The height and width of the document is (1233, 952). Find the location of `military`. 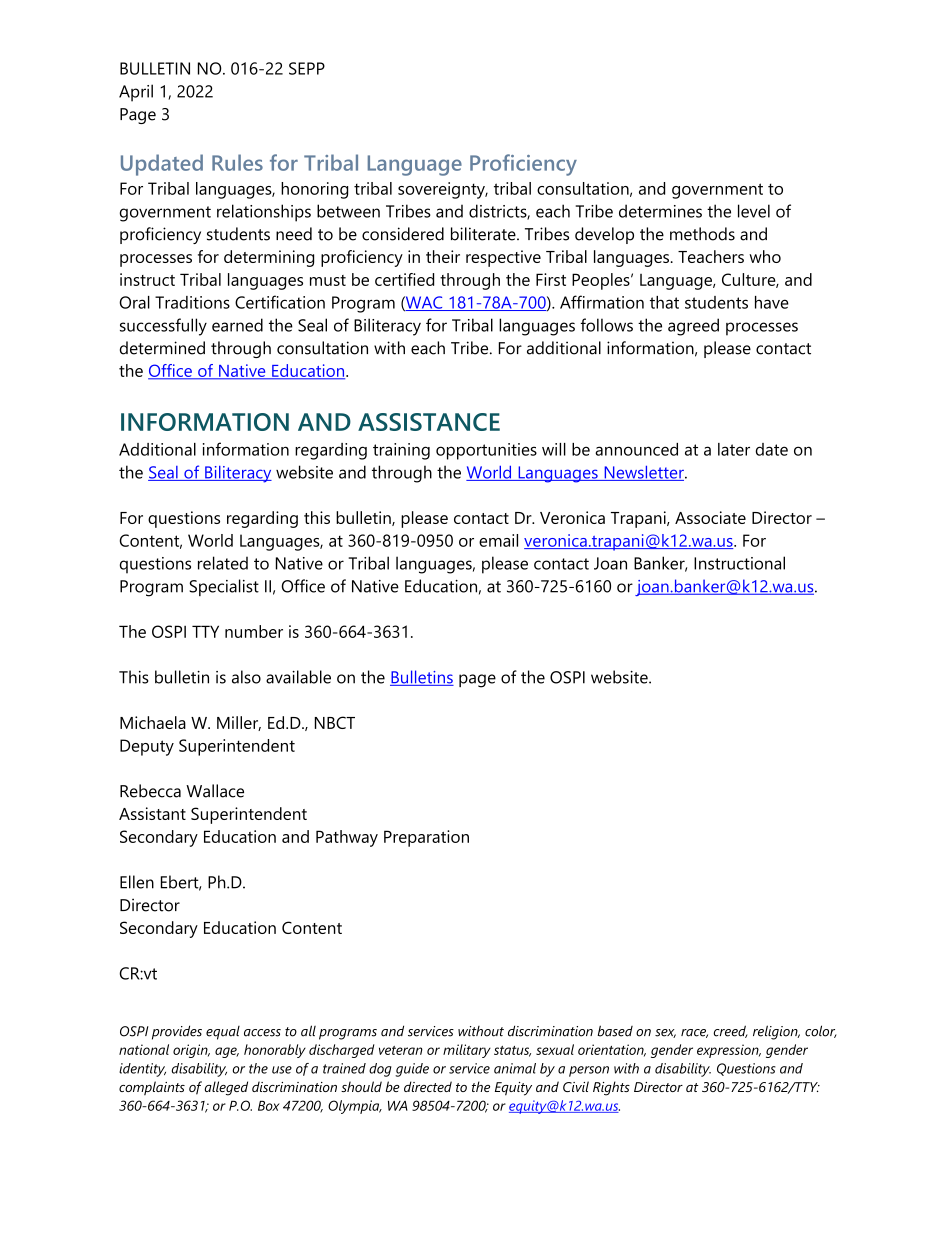

military is located at coordinates (467, 1051).
